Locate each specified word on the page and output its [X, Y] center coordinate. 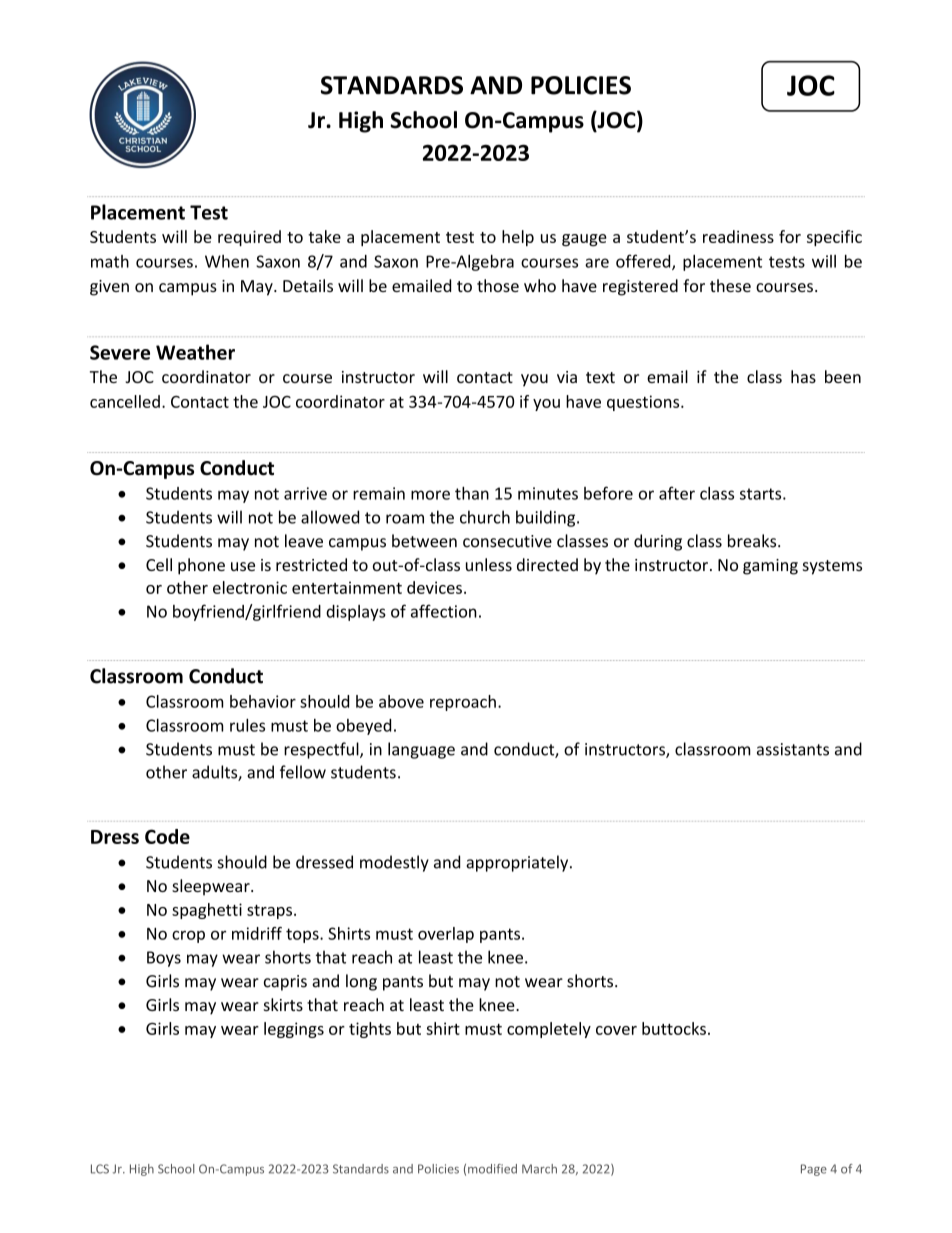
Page [814, 1170]
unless [489, 564]
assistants [793, 749]
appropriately [518, 863]
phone [201, 566]
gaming [770, 567]
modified [492, 1169]
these [730, 285]
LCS [100, 1169]
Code [167, 836]
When [227, 261]
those [498, 285]
